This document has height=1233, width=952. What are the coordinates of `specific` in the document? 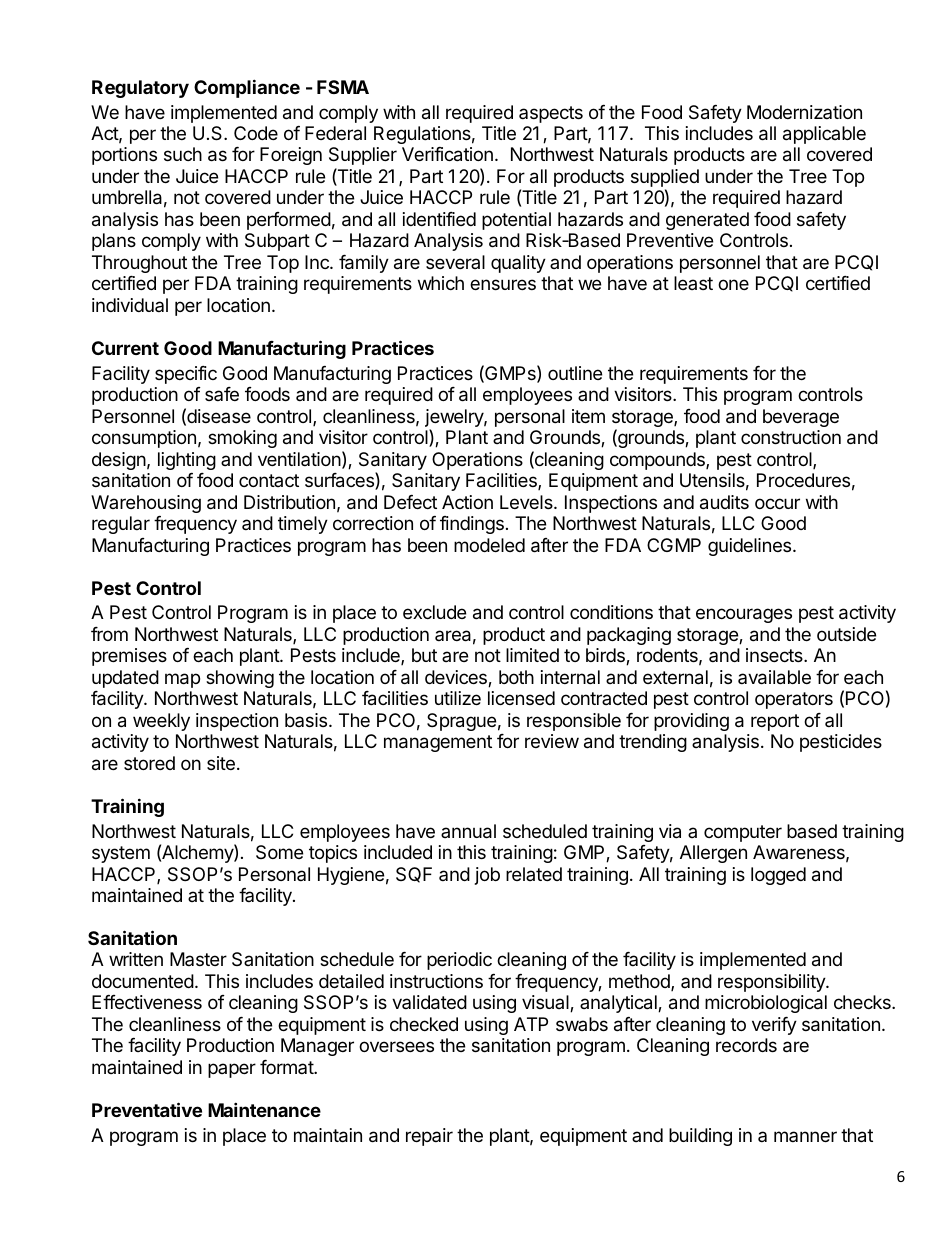 It's located at (186, 375).
